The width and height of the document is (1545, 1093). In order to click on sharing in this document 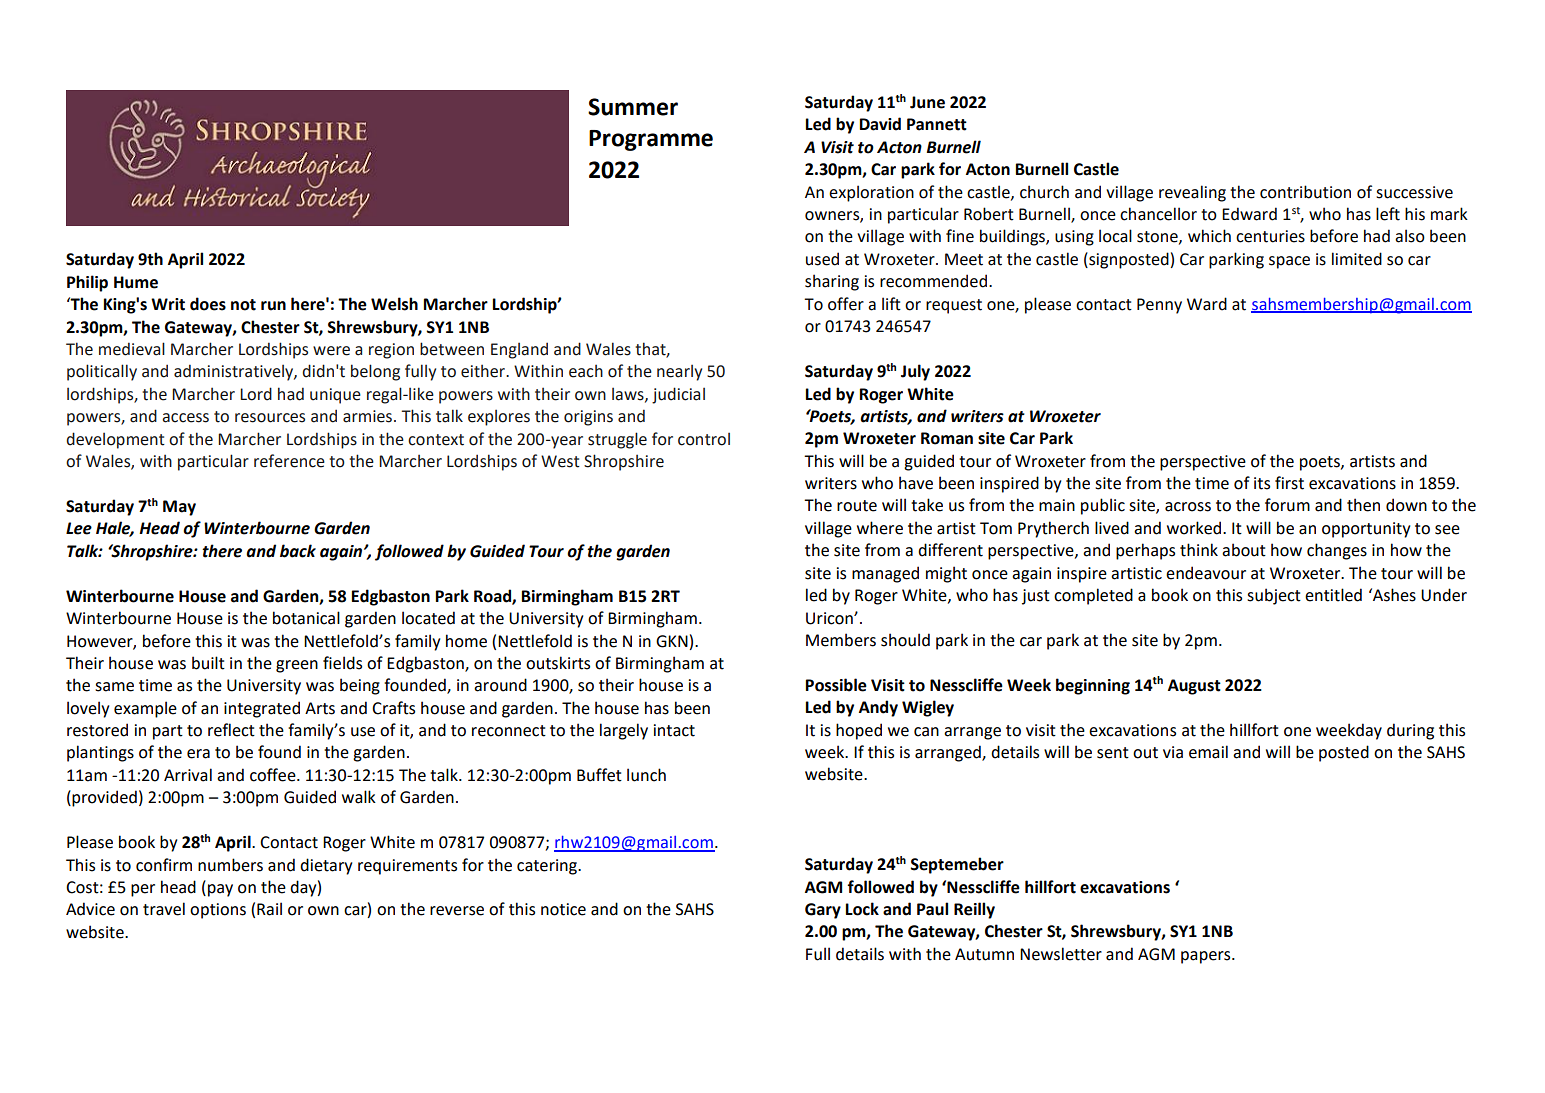, I will do `click(832, 282)`.
